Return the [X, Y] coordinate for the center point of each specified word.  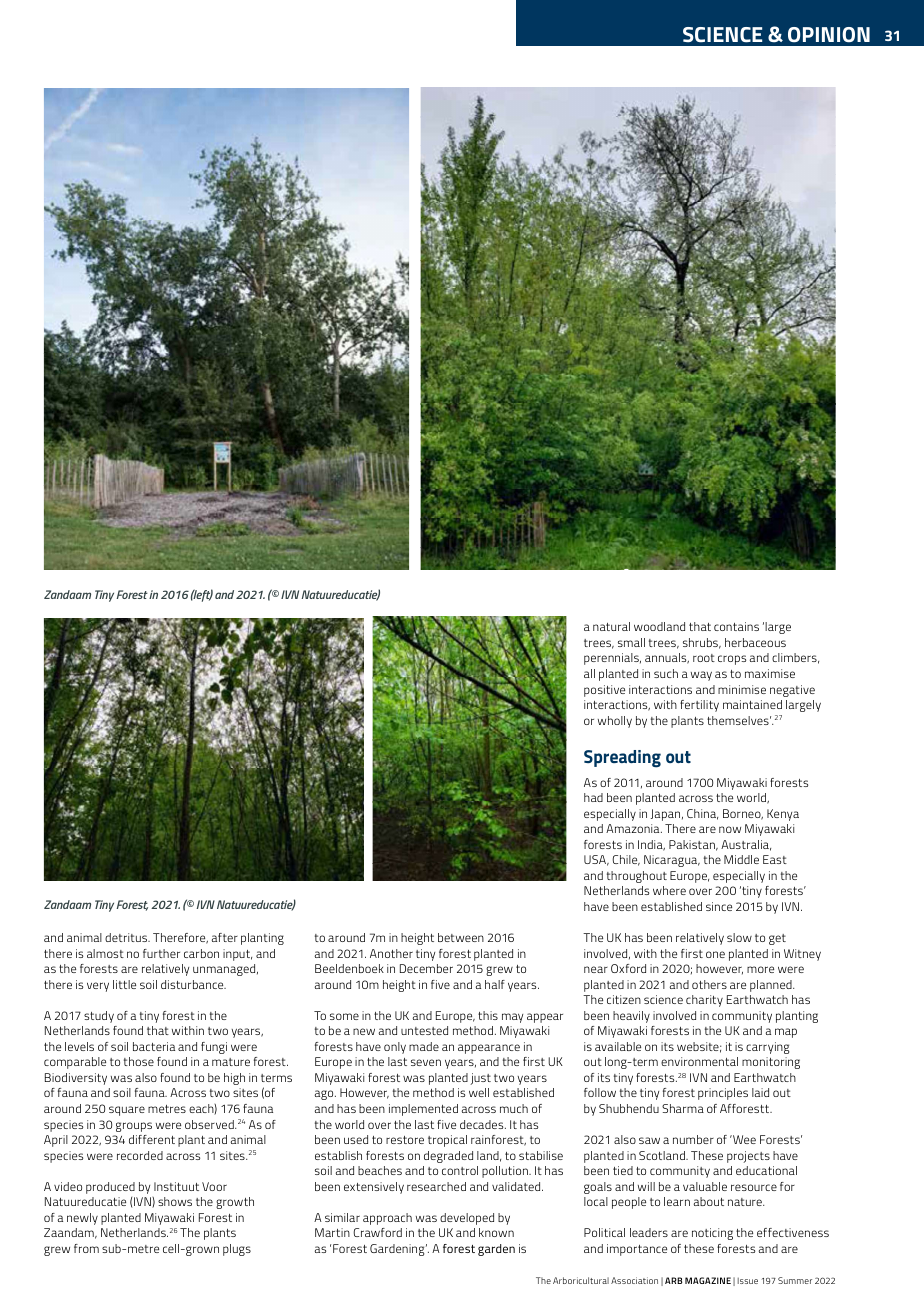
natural [611, 626]
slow [739, 937]
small [631, 642]
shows [175, 1201]
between [461, 937]
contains [736, 626]
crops [732, 660]
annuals [667, 658]
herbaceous [755, 642]
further [161, 953]
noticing [712, 1234]
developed [467, 1219]
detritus [127, 937]
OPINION [829, 35]
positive [604, 691]
